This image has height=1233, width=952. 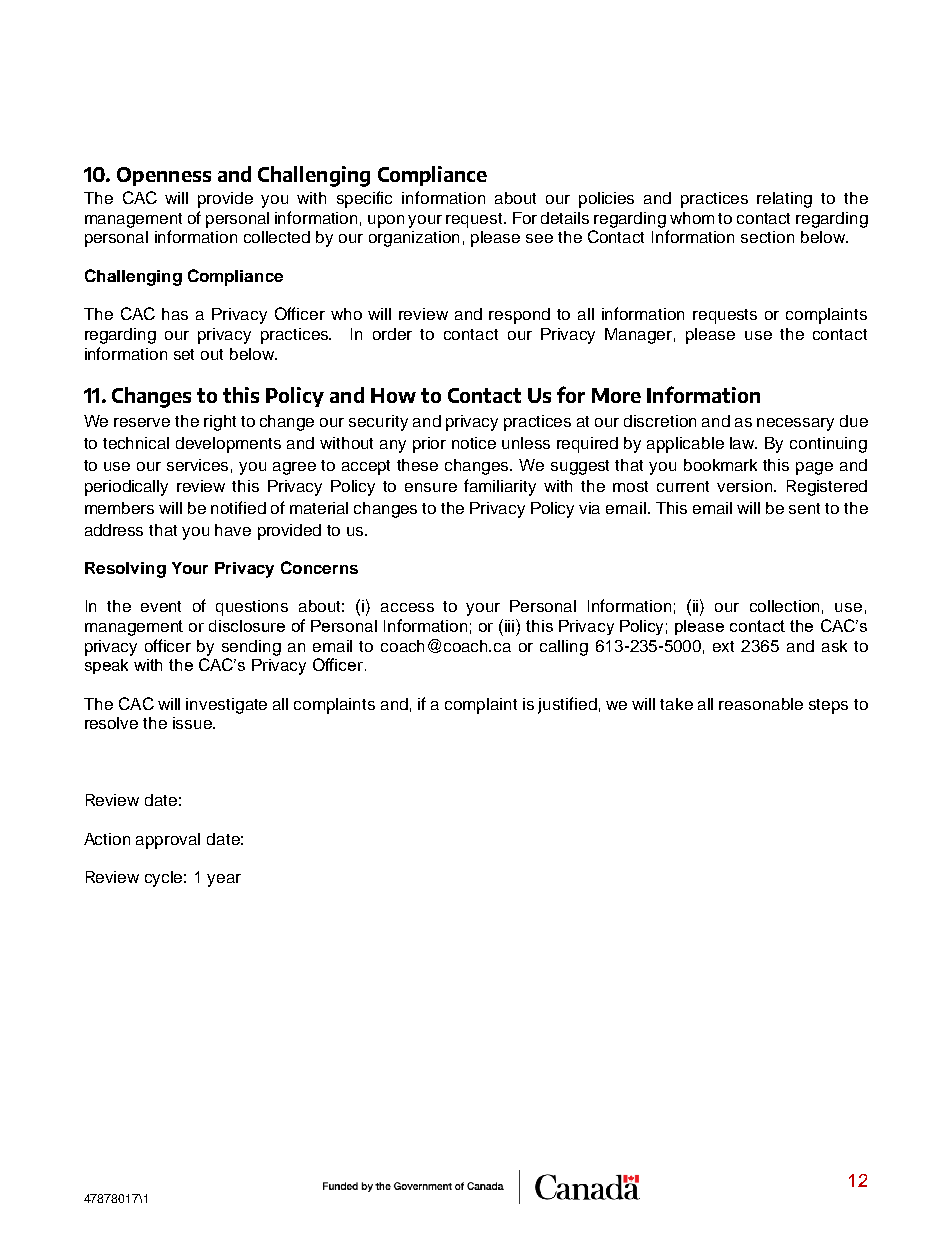 What do you see at coordinates (224, 880) in the image?
I see `year` at bounding box center [224, 880].
